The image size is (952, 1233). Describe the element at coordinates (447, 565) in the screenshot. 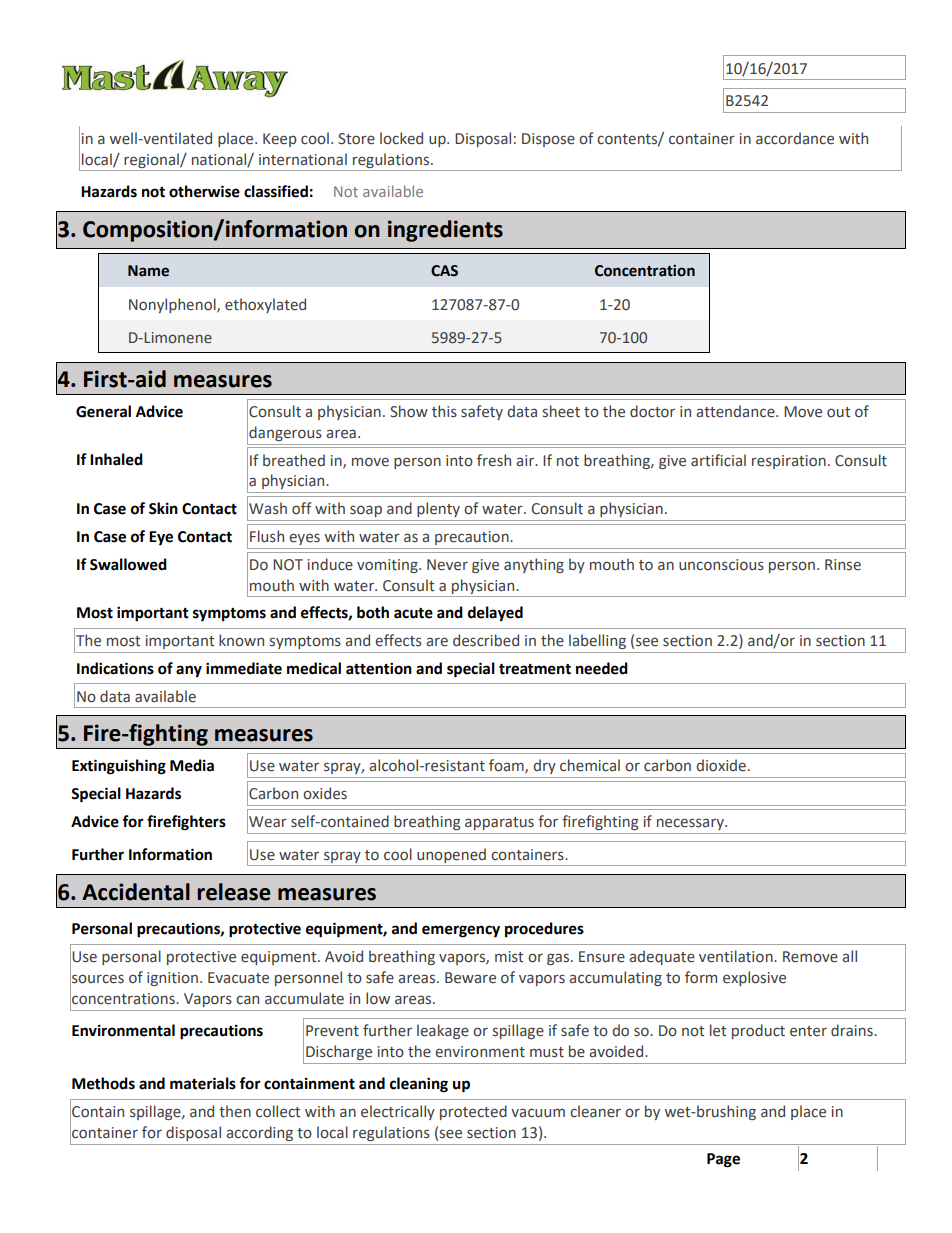

I see `Never` at that location.
